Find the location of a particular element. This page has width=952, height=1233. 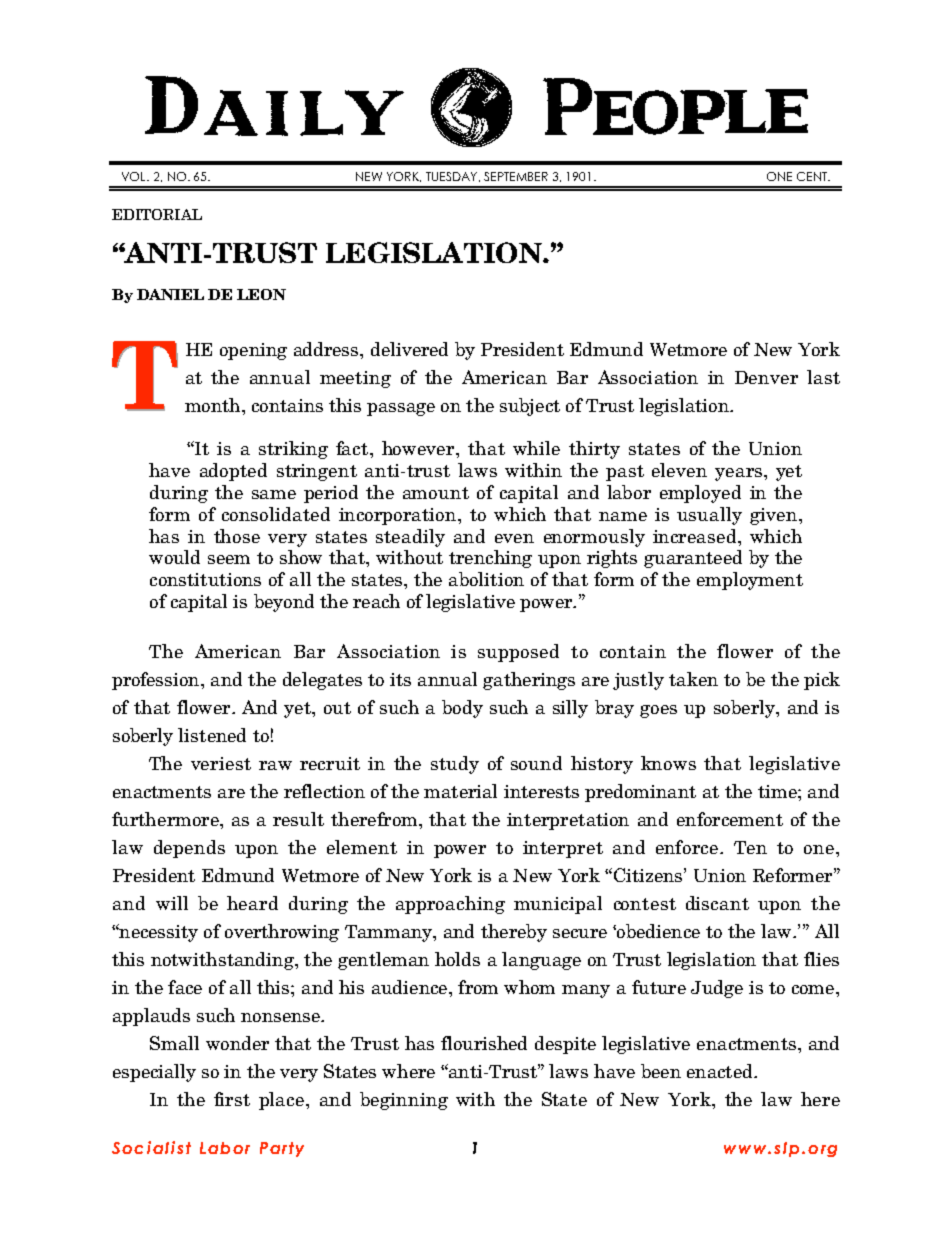

first is located at coordinates (232, 1099).
